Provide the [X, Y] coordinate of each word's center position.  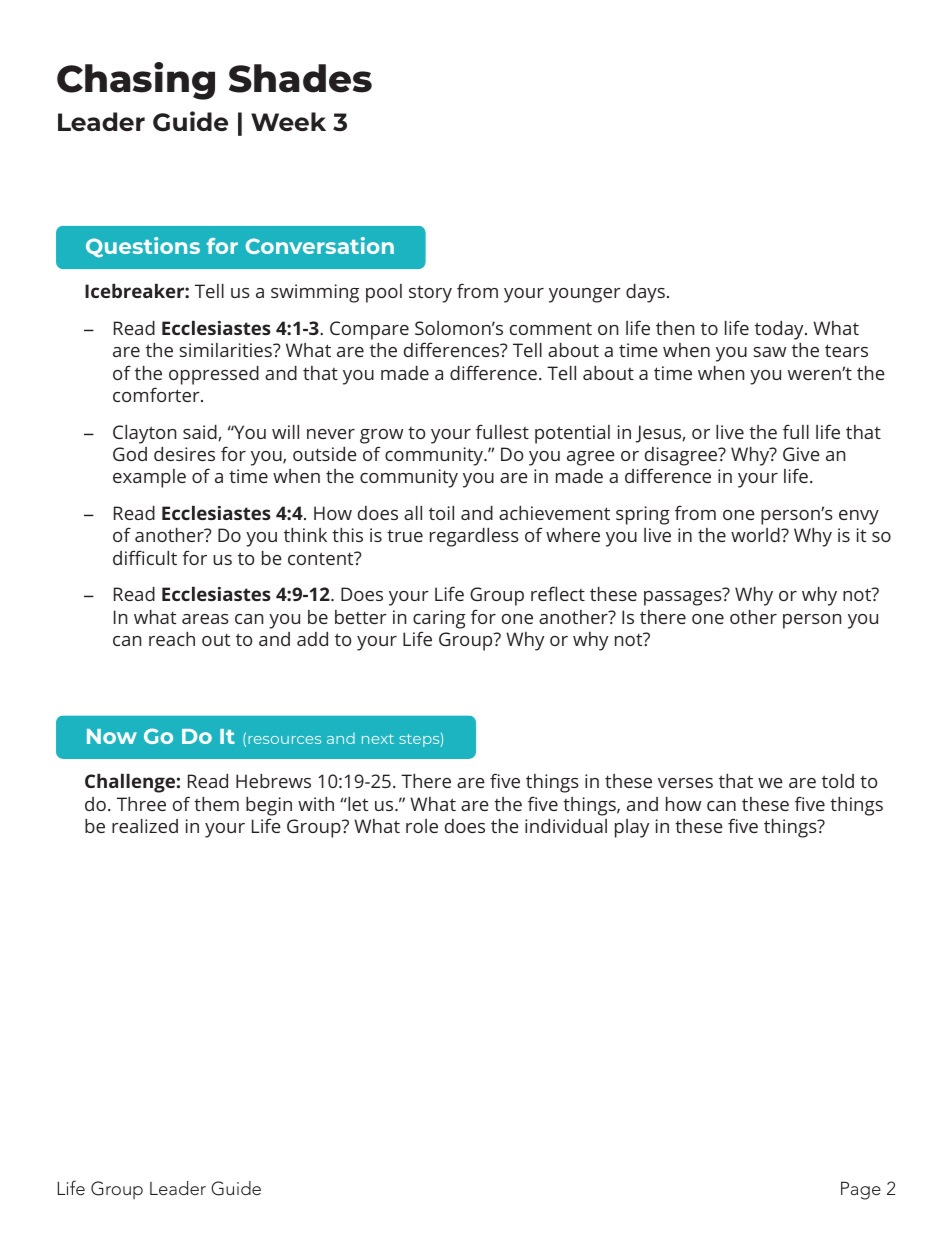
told [838, 781]
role [422, 826]
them [216, 804]
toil [441, 513]
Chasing [136, 81]
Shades [300, 78]
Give [801, 454]
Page [861, 1190]
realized [145, 826]
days [645, 293]
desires [184, 454]
